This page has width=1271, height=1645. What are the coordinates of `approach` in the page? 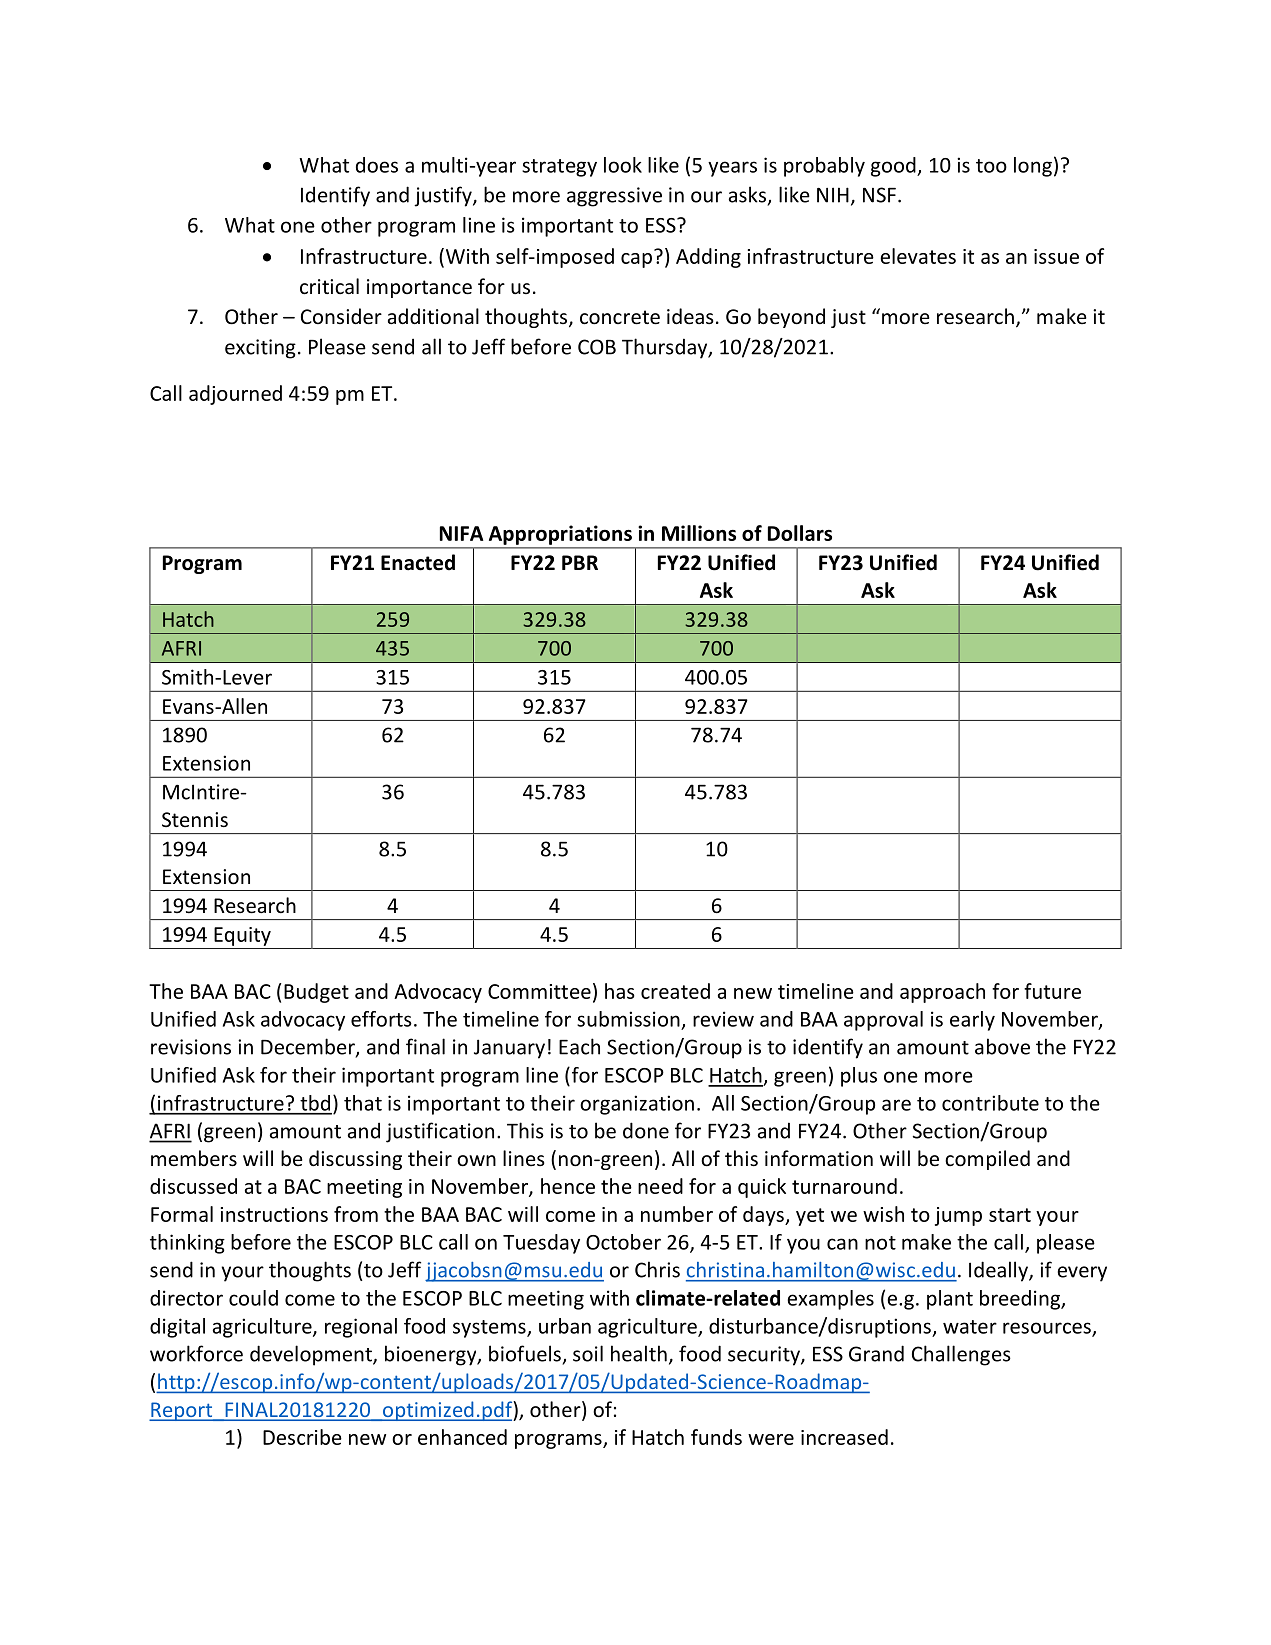 It's located at (942, 993).
